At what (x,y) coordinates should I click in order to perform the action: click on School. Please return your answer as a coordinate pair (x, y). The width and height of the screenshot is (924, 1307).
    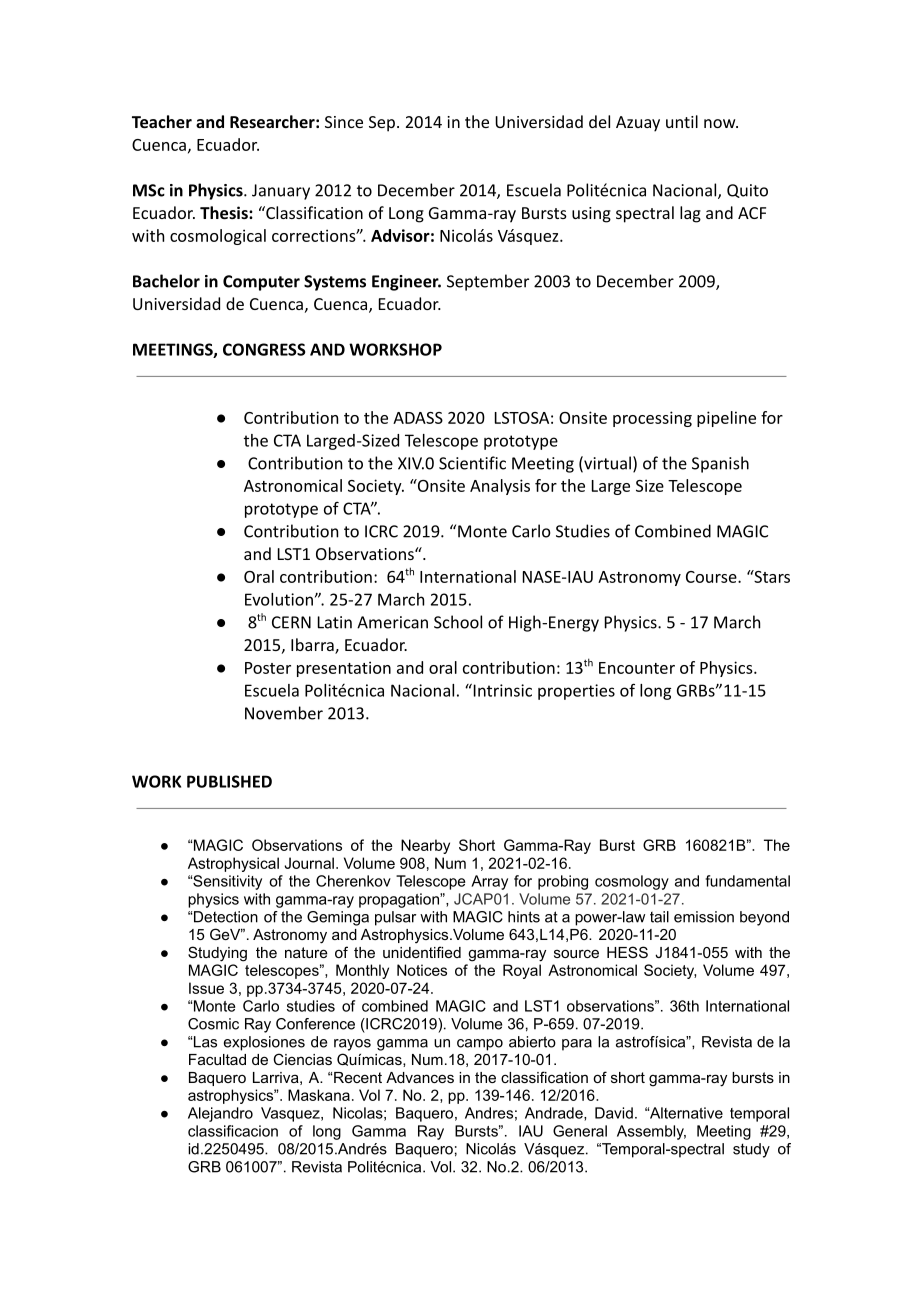
    Looking at the image, I should click on (458, 622).
